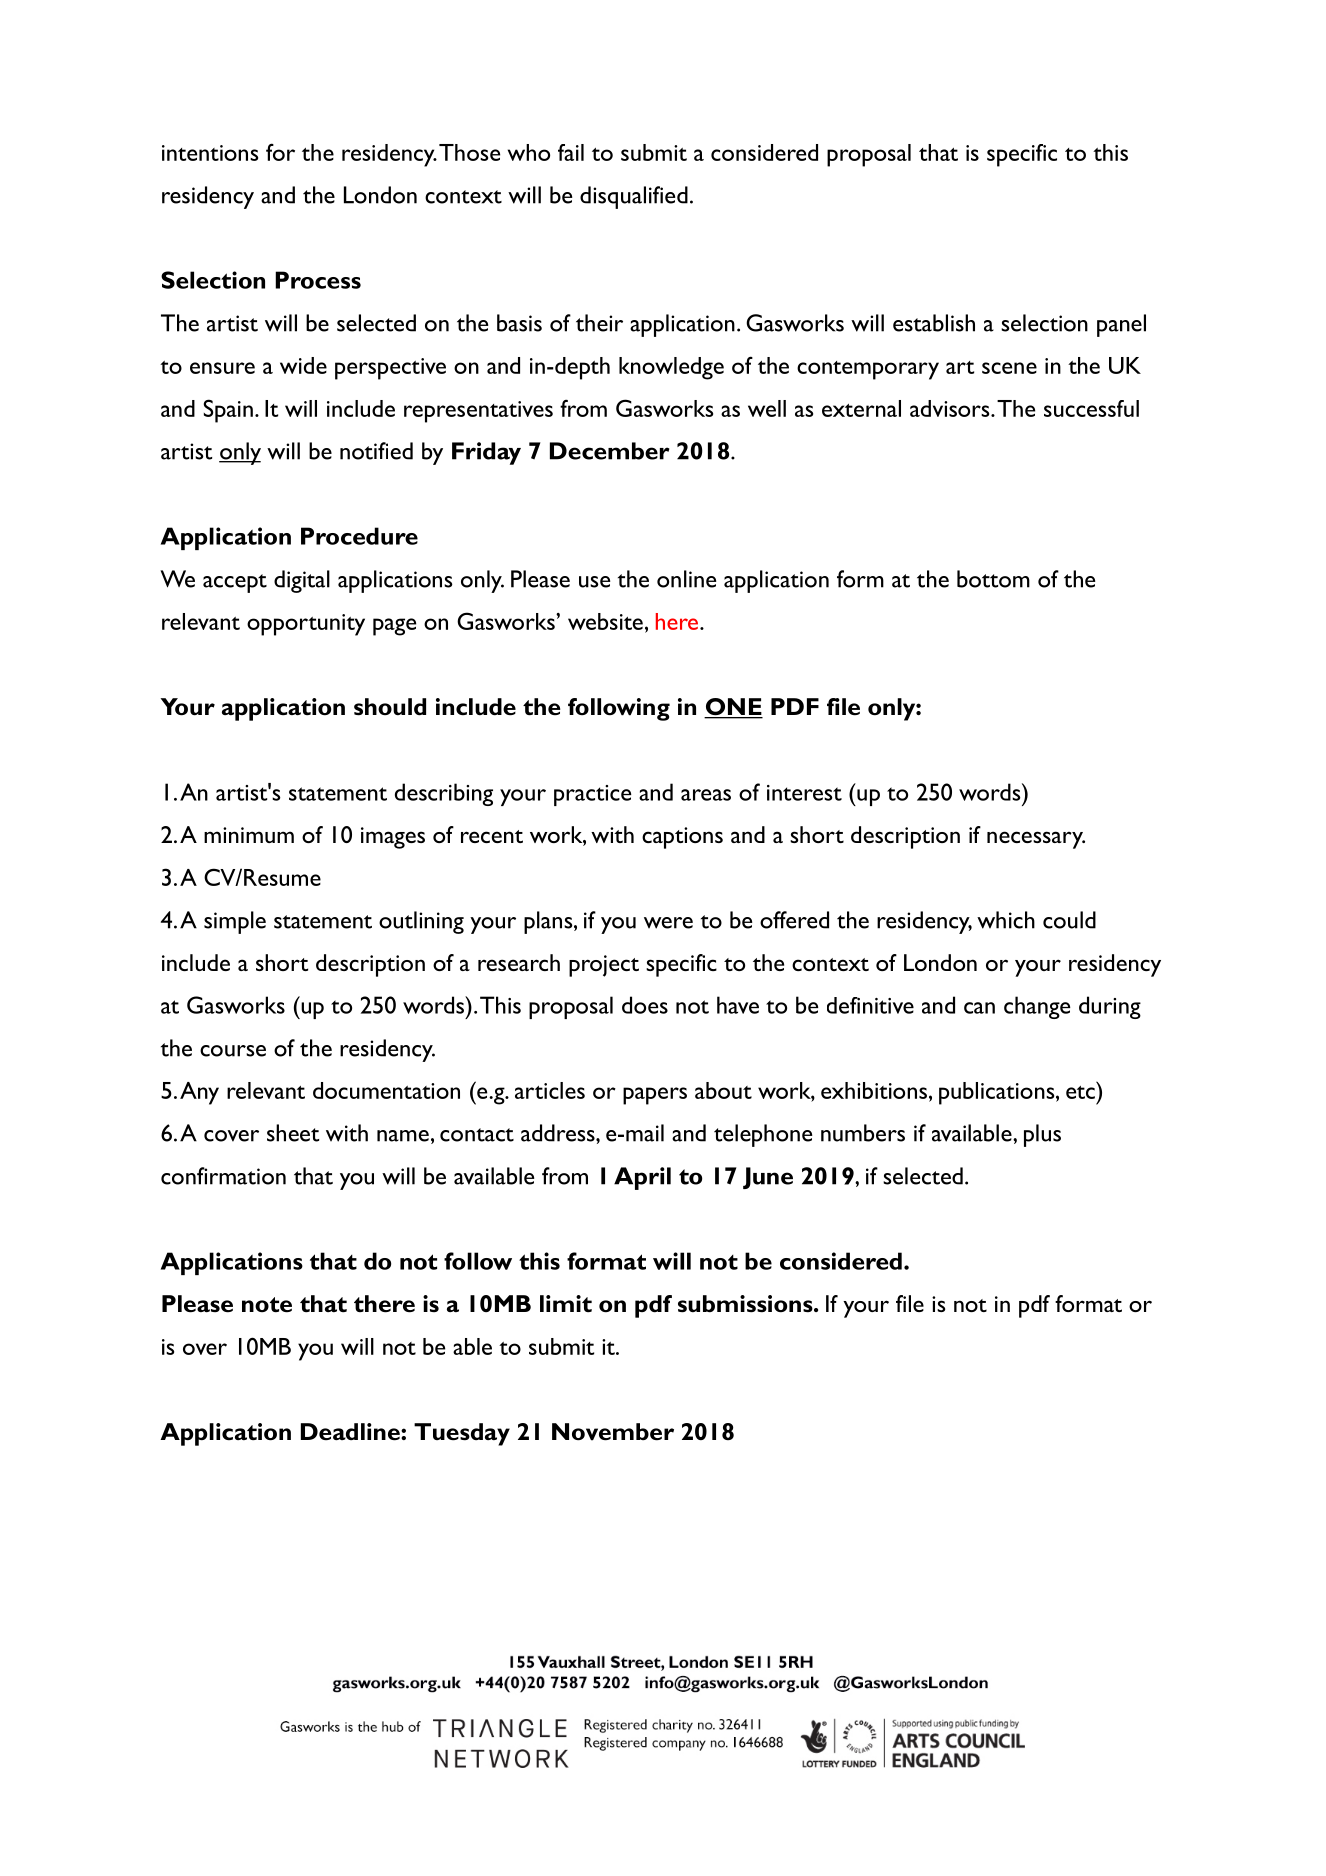 Image resolution: width=1326 pixels, height=1876 pixels. Describe the element at coordinates (634, 197) in the screenshot. I see `disqualified` at that location.
